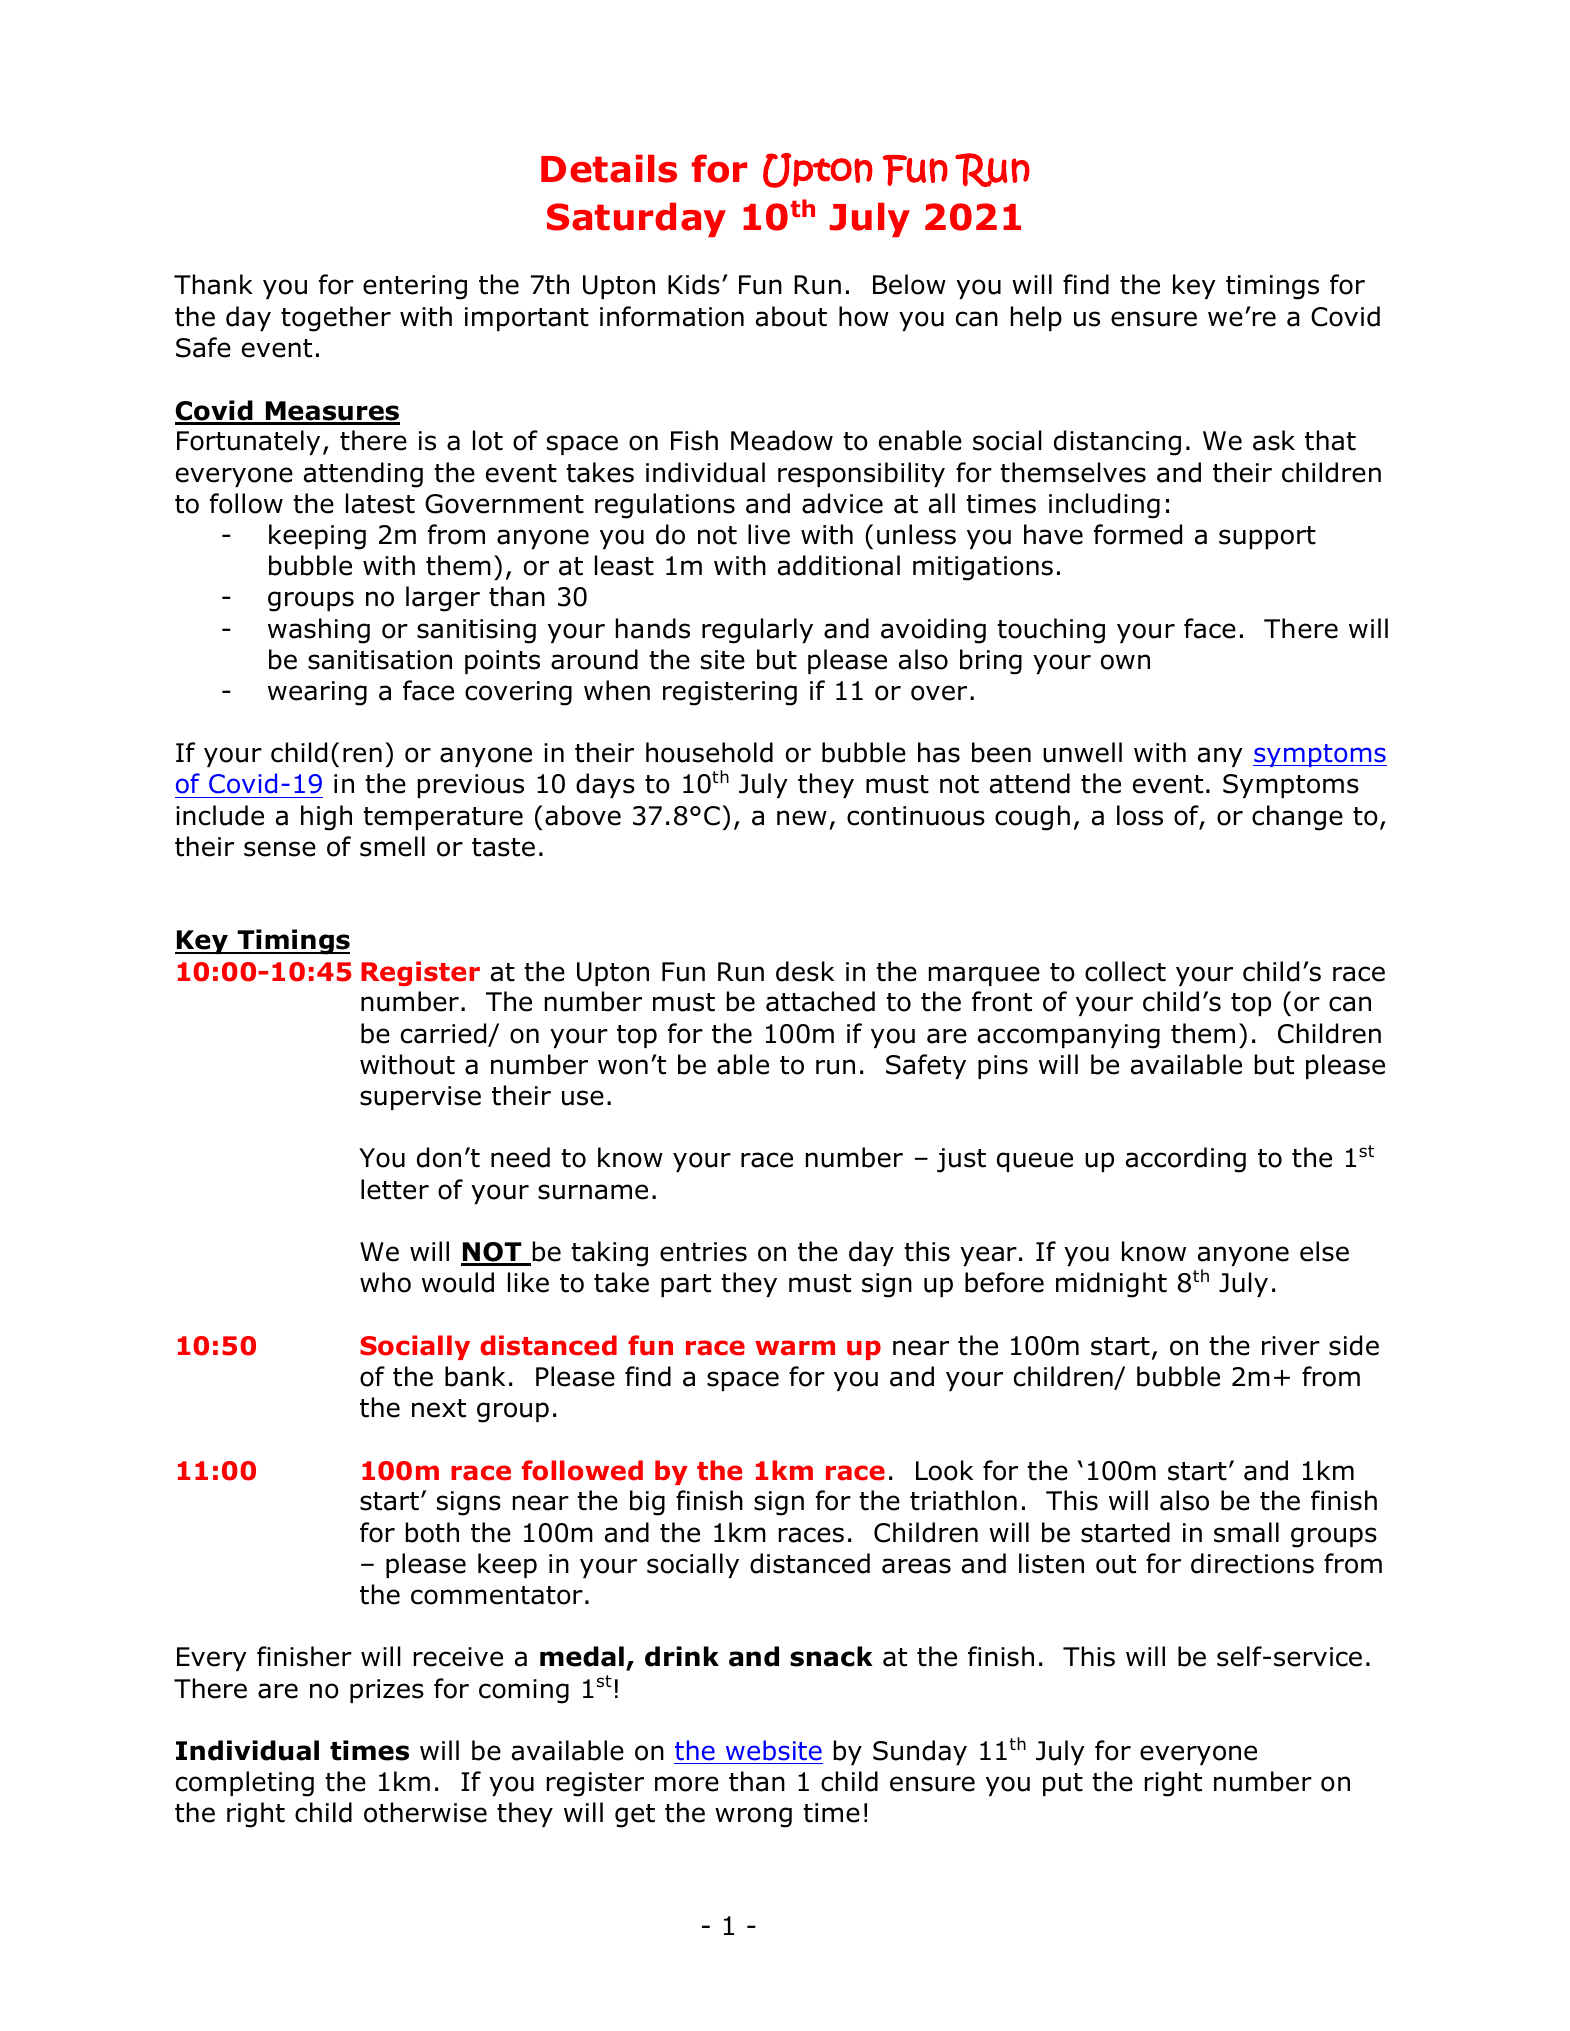  Describe the element at coordinates (1063, 1784) in the screenshot. I see `put` at that location.
